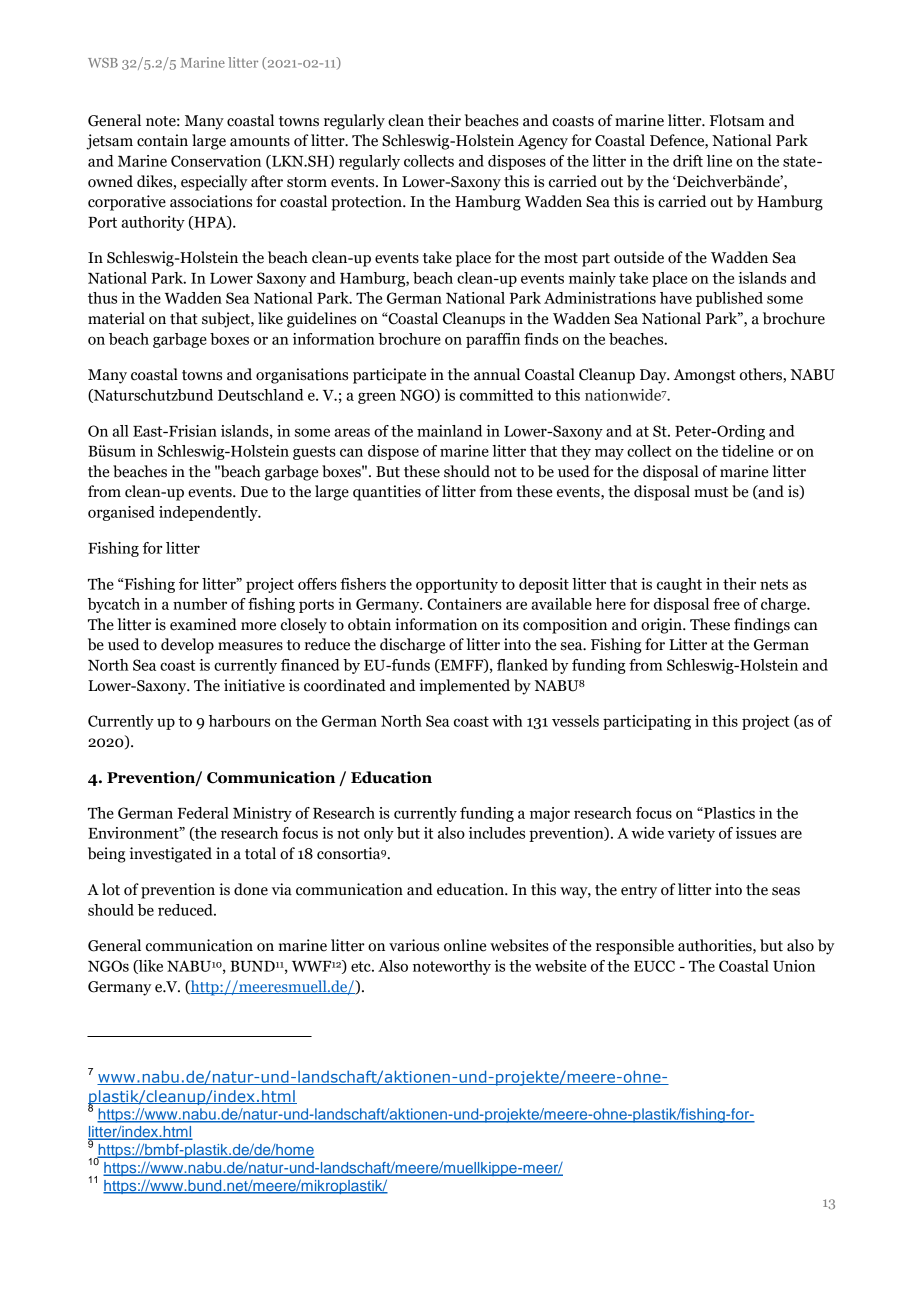 The height and width of the page is (1308, 924). I want to click on Flotsam, so click(737, 120).
